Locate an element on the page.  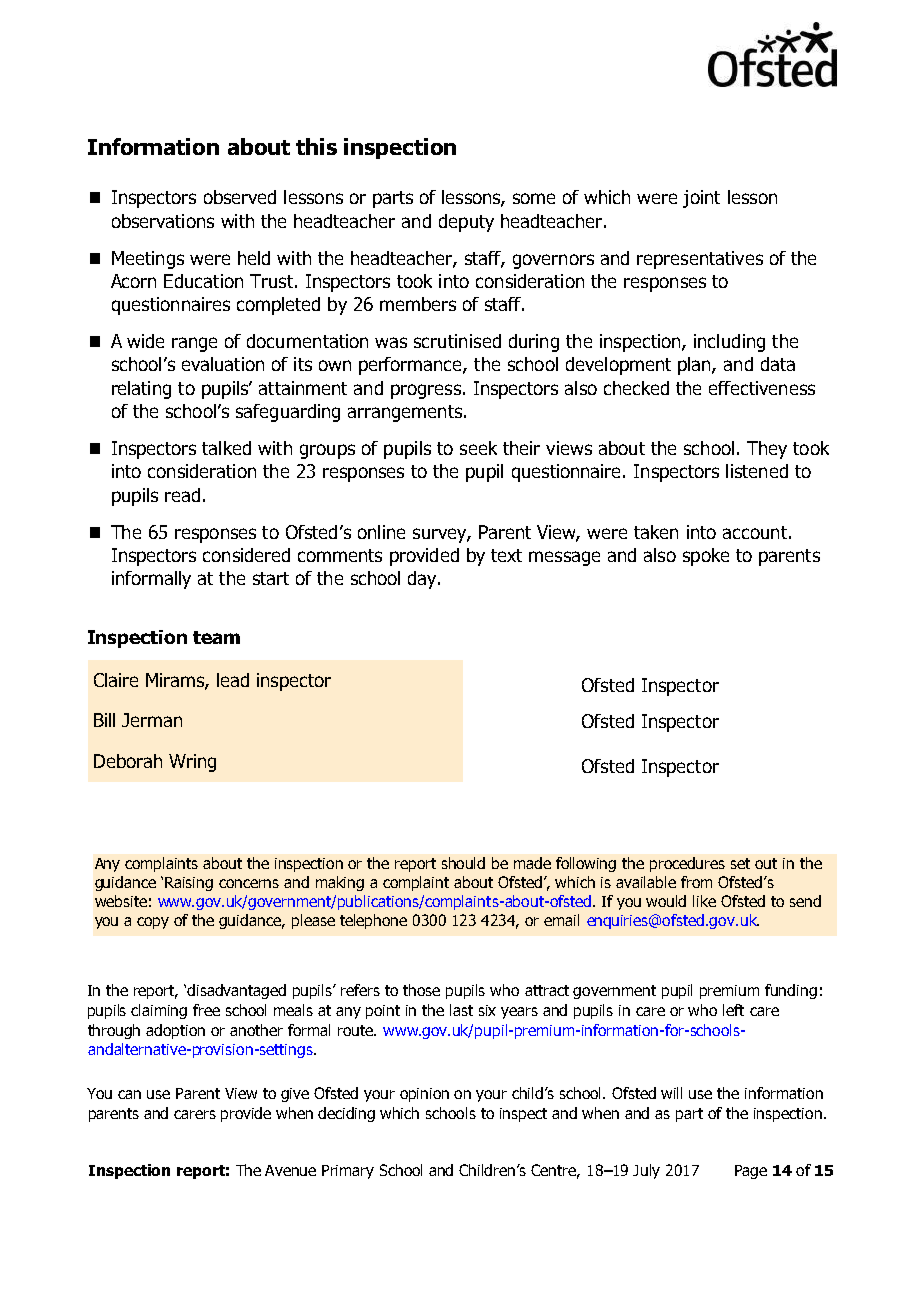
talked is located at coordinates (226, 448).
